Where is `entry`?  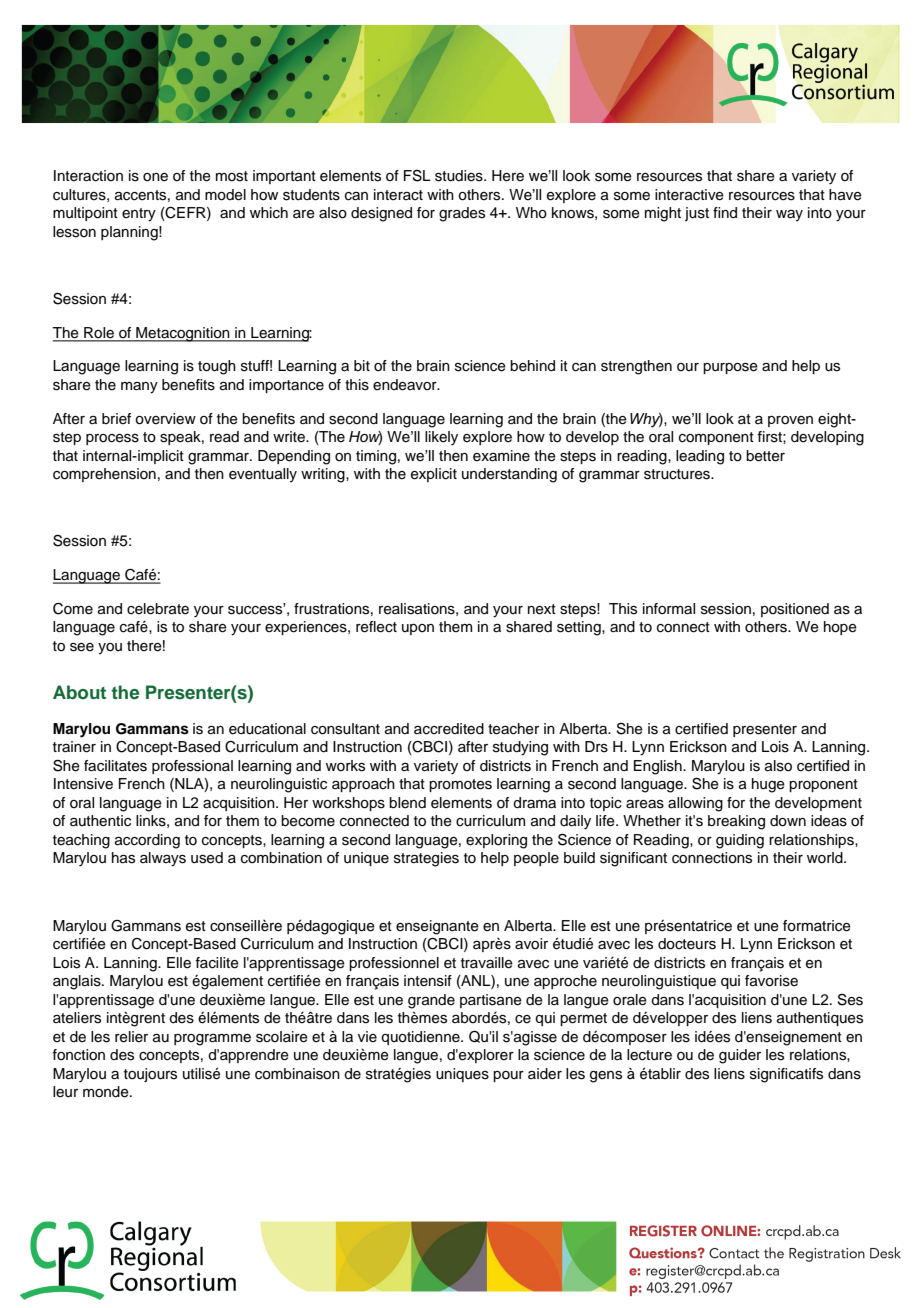 entry is located at coordinates (139, 215).
